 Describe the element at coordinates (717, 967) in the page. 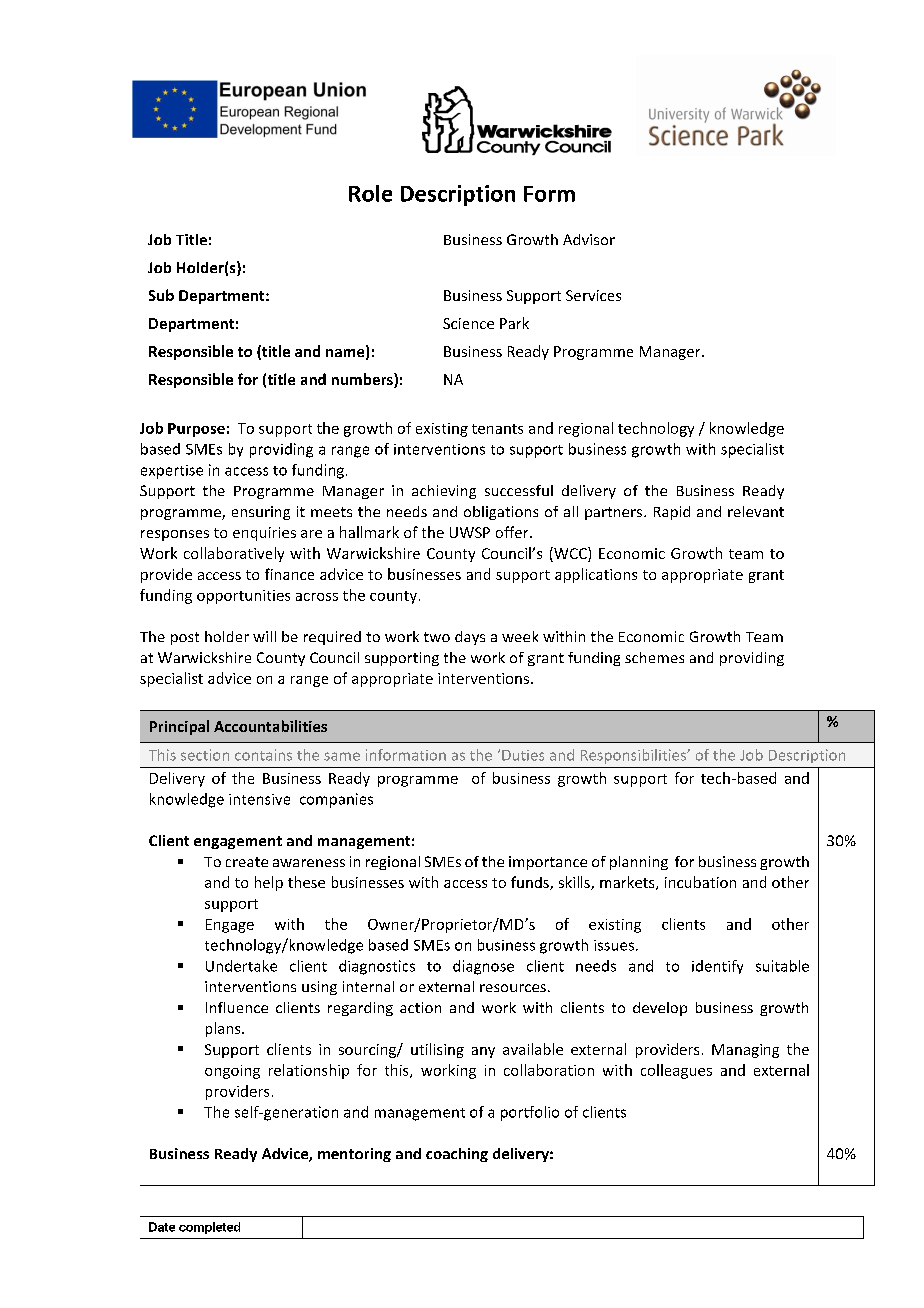

I see `identify` at that location.
